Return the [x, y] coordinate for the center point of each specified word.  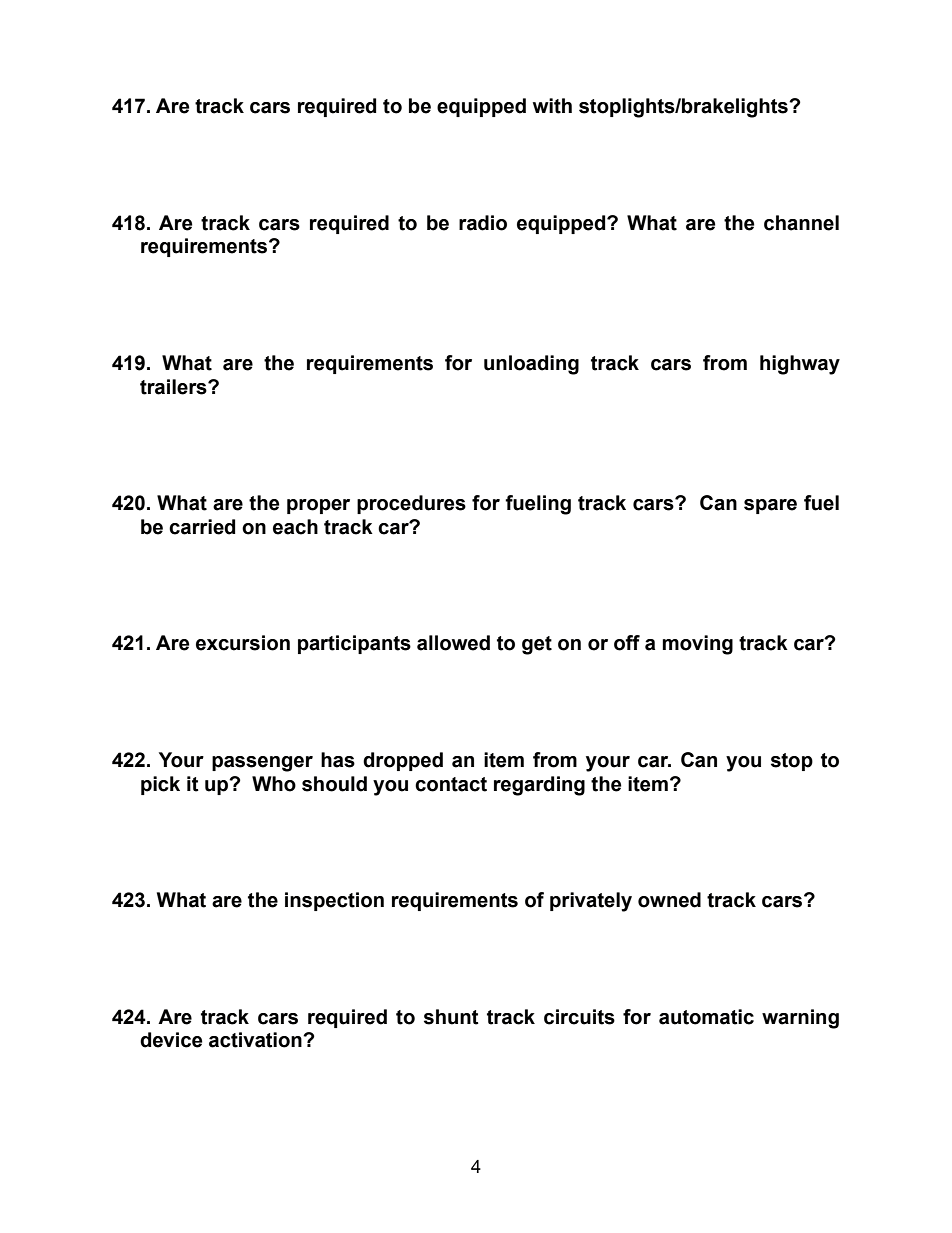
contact [451, 784]
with [552, 106]
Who [274, 784]
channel [801, 223]
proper [318, 506]
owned [669, 900]
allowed [453, 643]
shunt [451, 1017]
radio [483, 223]
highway [800, 365]
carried [202, 527]
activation [256, 1040]
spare [770, 506]
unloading [531, 365]
